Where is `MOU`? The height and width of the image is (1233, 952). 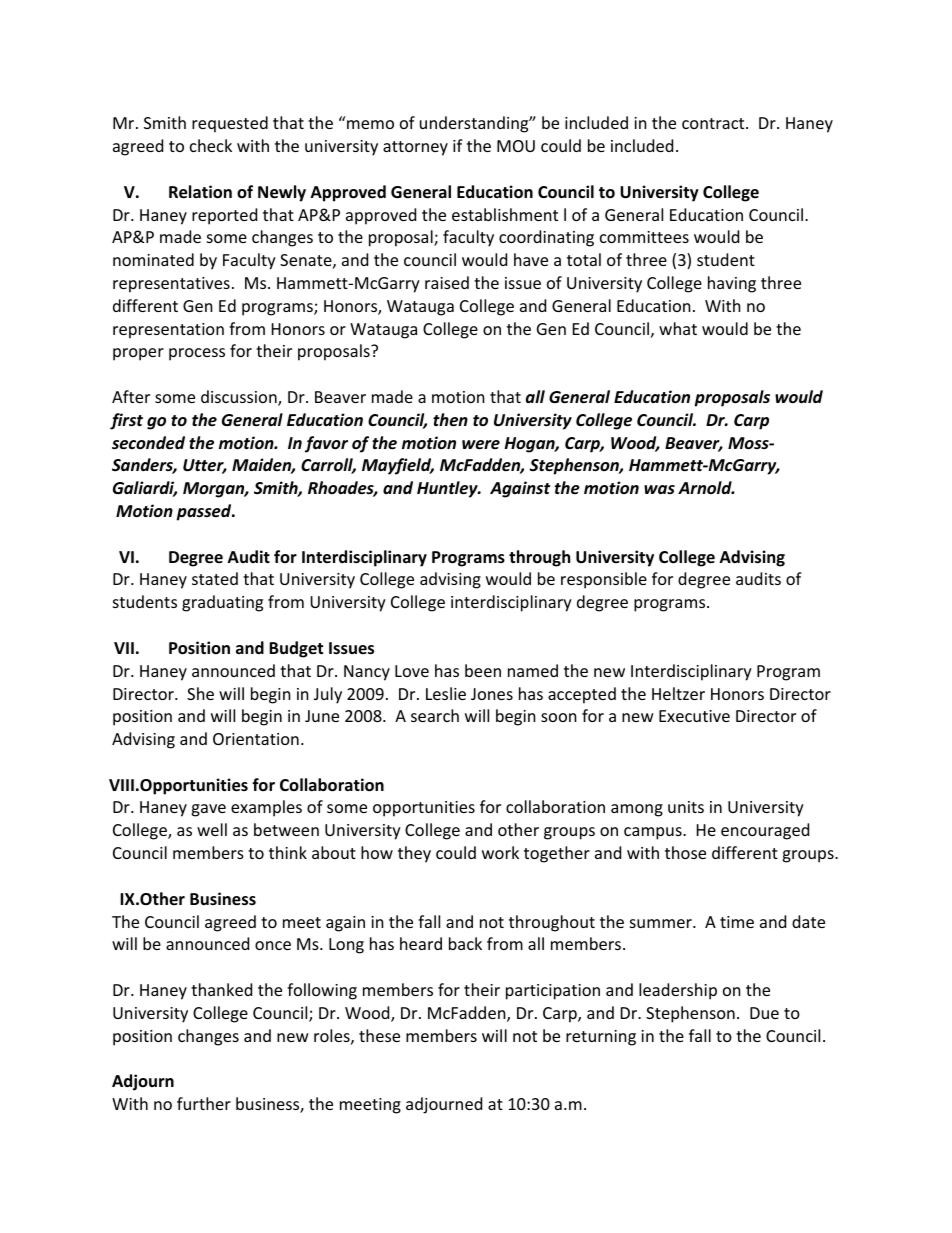 MOU is located at coordinates (516, 146).
